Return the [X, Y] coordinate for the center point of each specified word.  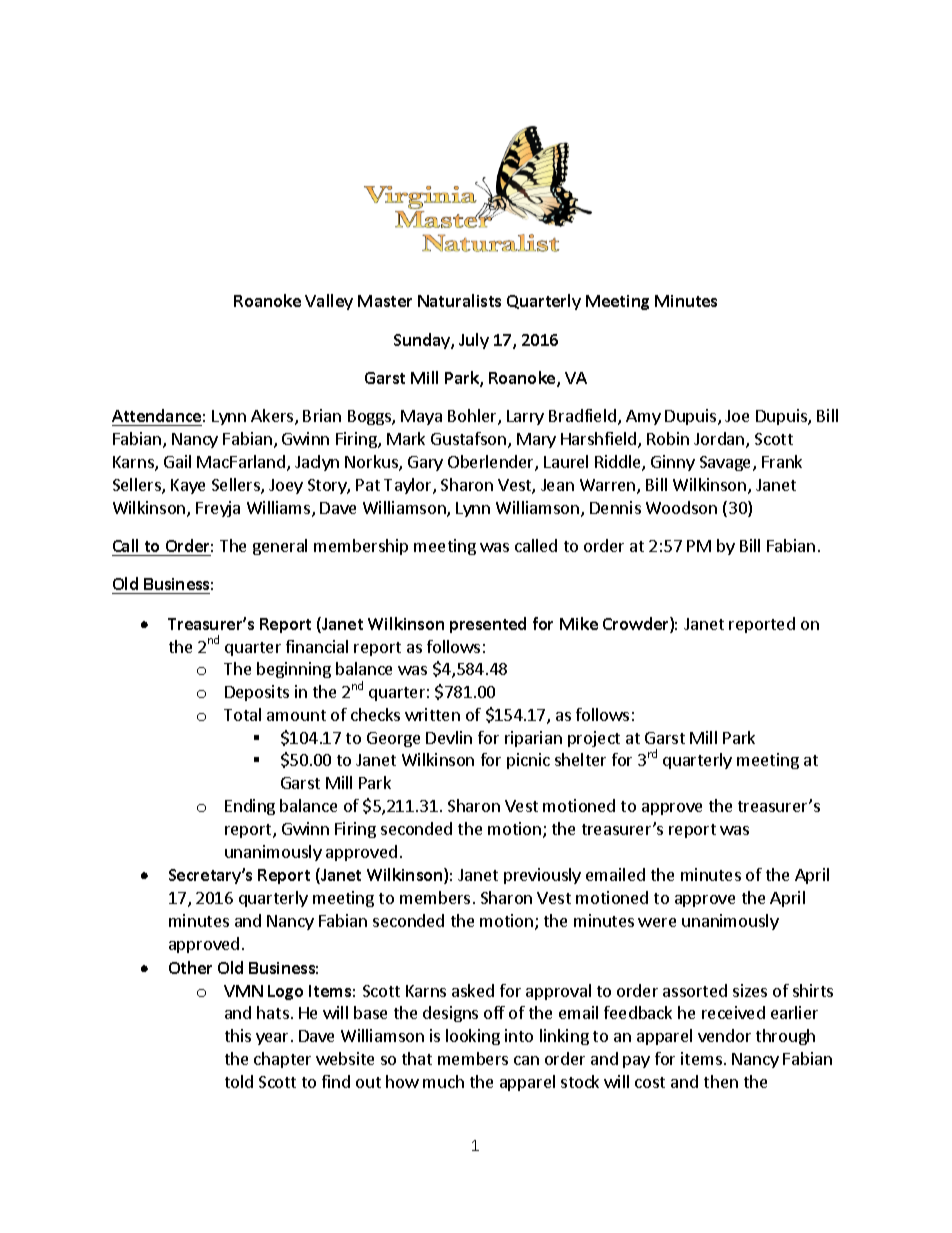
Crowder [637, 625]
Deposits [257, 693]
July [474, 341]
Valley [329, 302]
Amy [643, 417]
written [432, 714]
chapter [282, 1060]
